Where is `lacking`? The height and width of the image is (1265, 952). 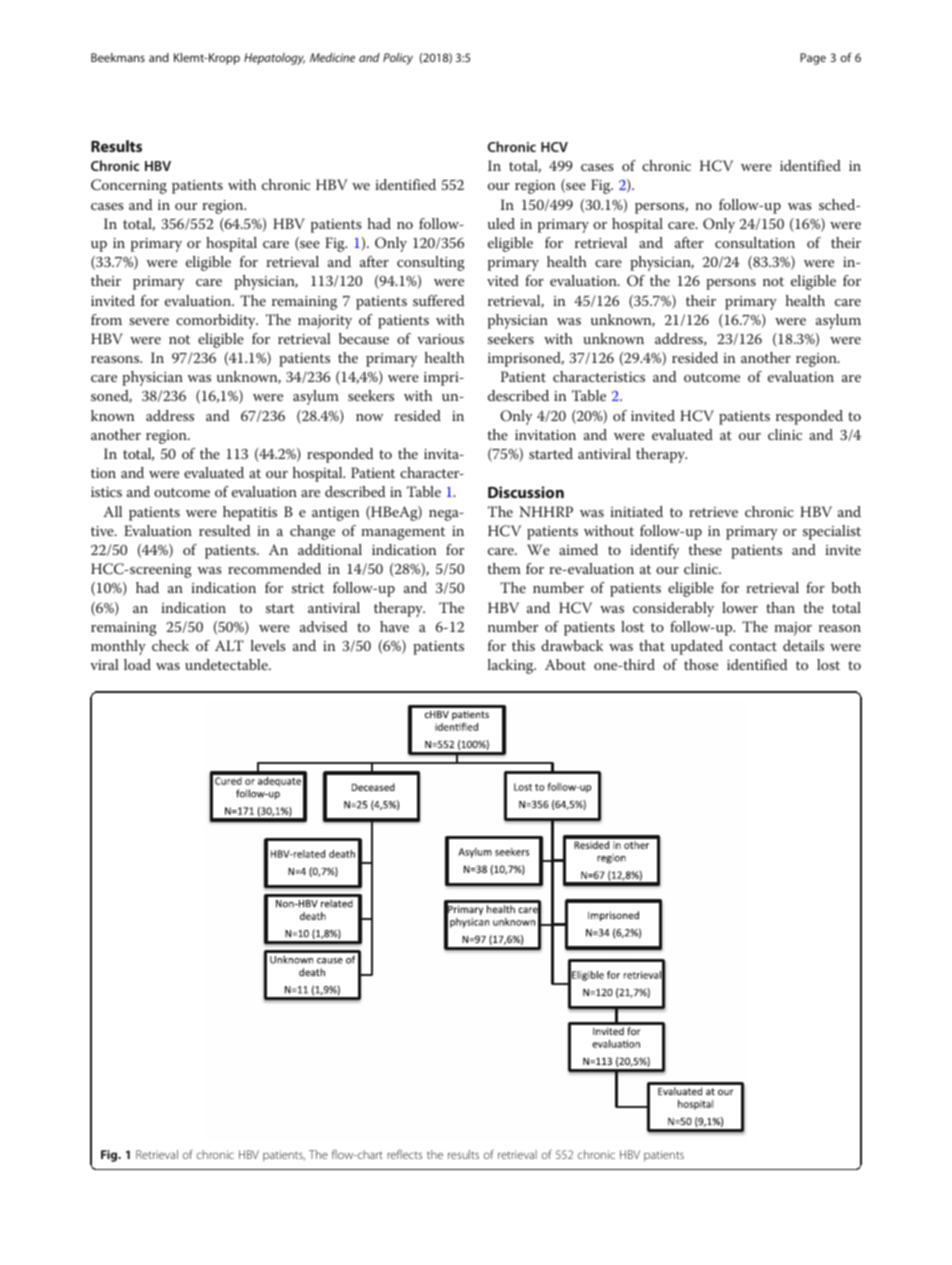
lacking is located at coordinates (512, 666).
